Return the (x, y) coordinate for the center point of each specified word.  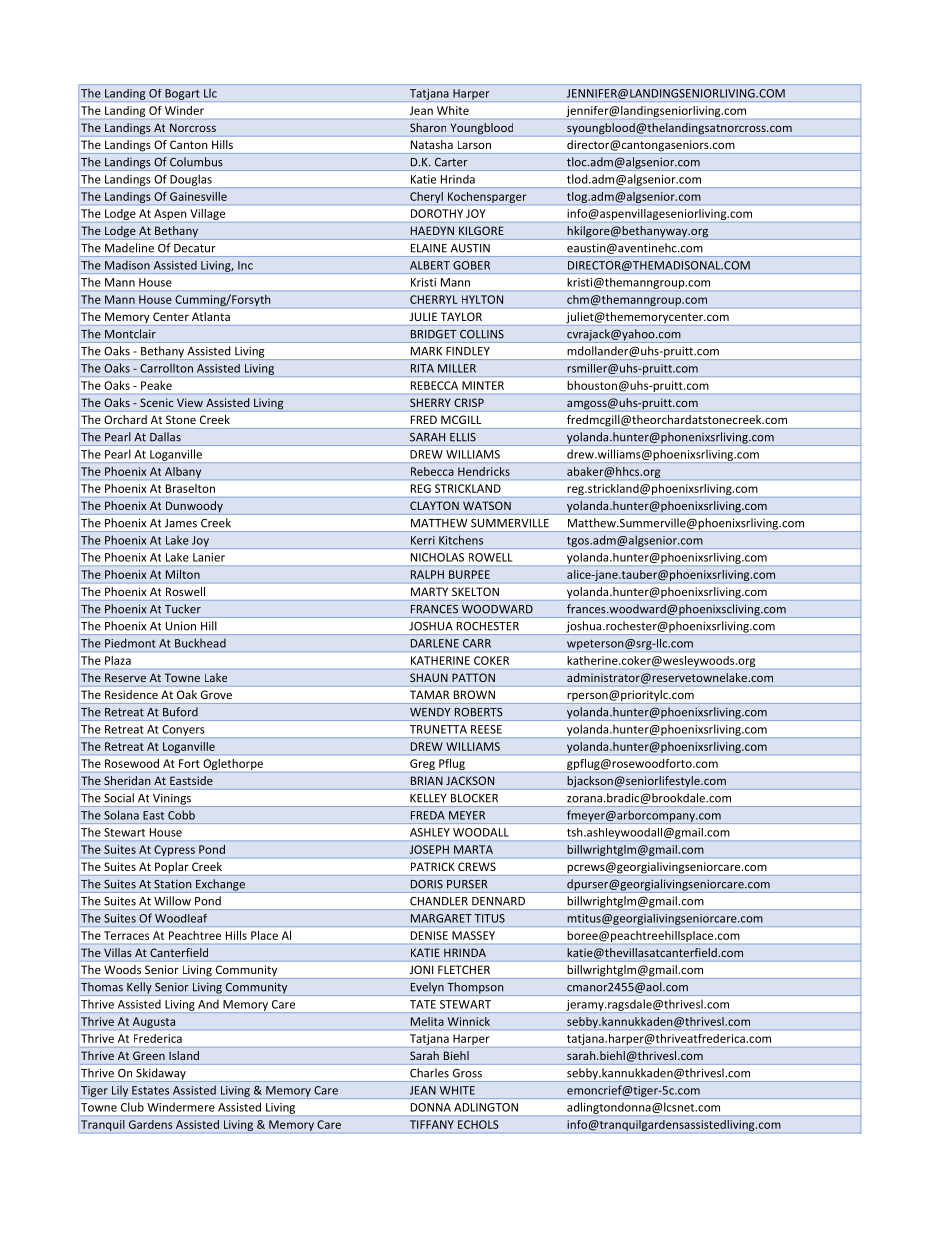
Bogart (182, 94)
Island (184, 1055)
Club (132, 1107)
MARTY (429, 591)
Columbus (196, 162)
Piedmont (130, 643)
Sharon (428, 127)
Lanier (209, 557)
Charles (429, 1073)
